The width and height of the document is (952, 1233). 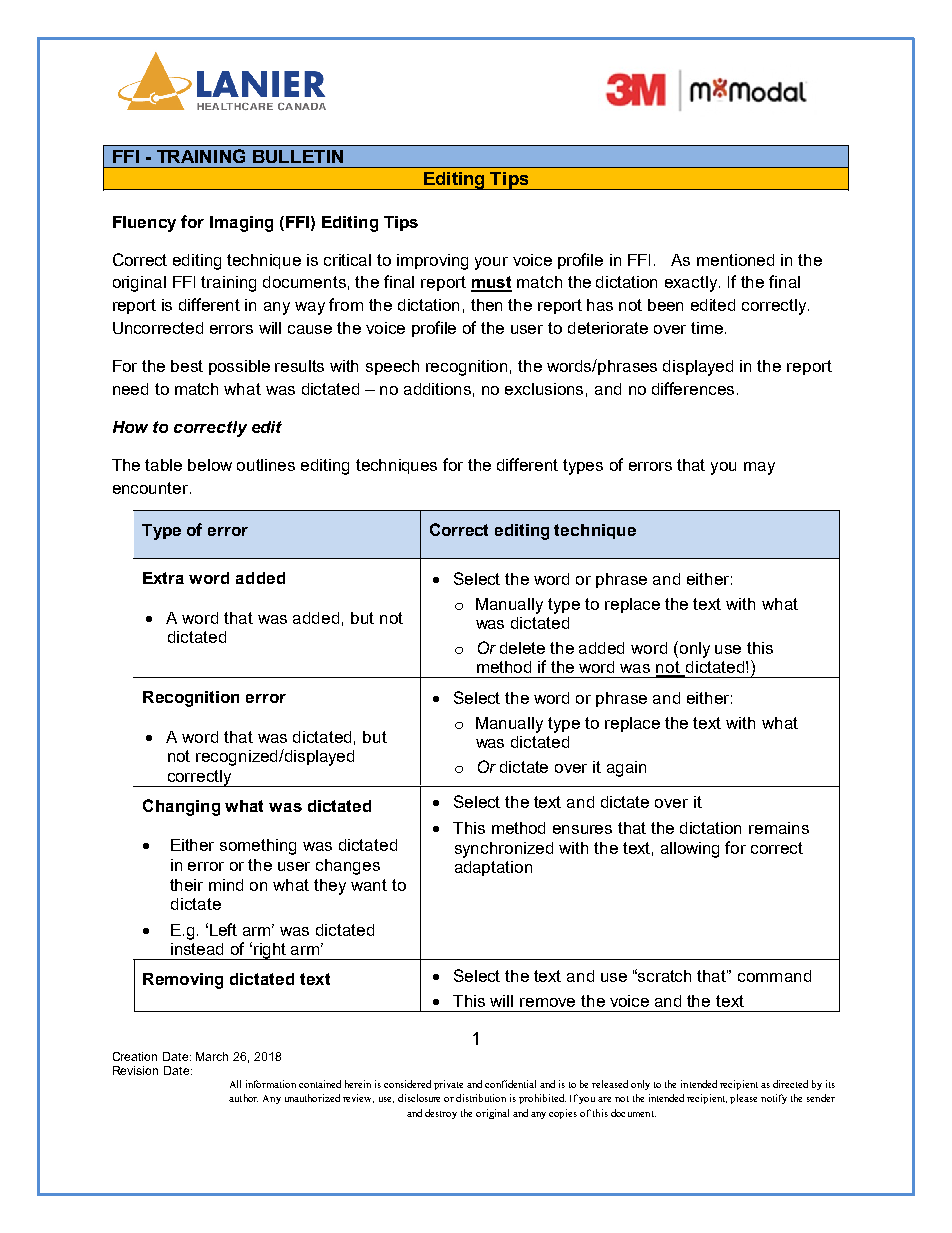 I want to click on may, so click(x=759, y=468).
